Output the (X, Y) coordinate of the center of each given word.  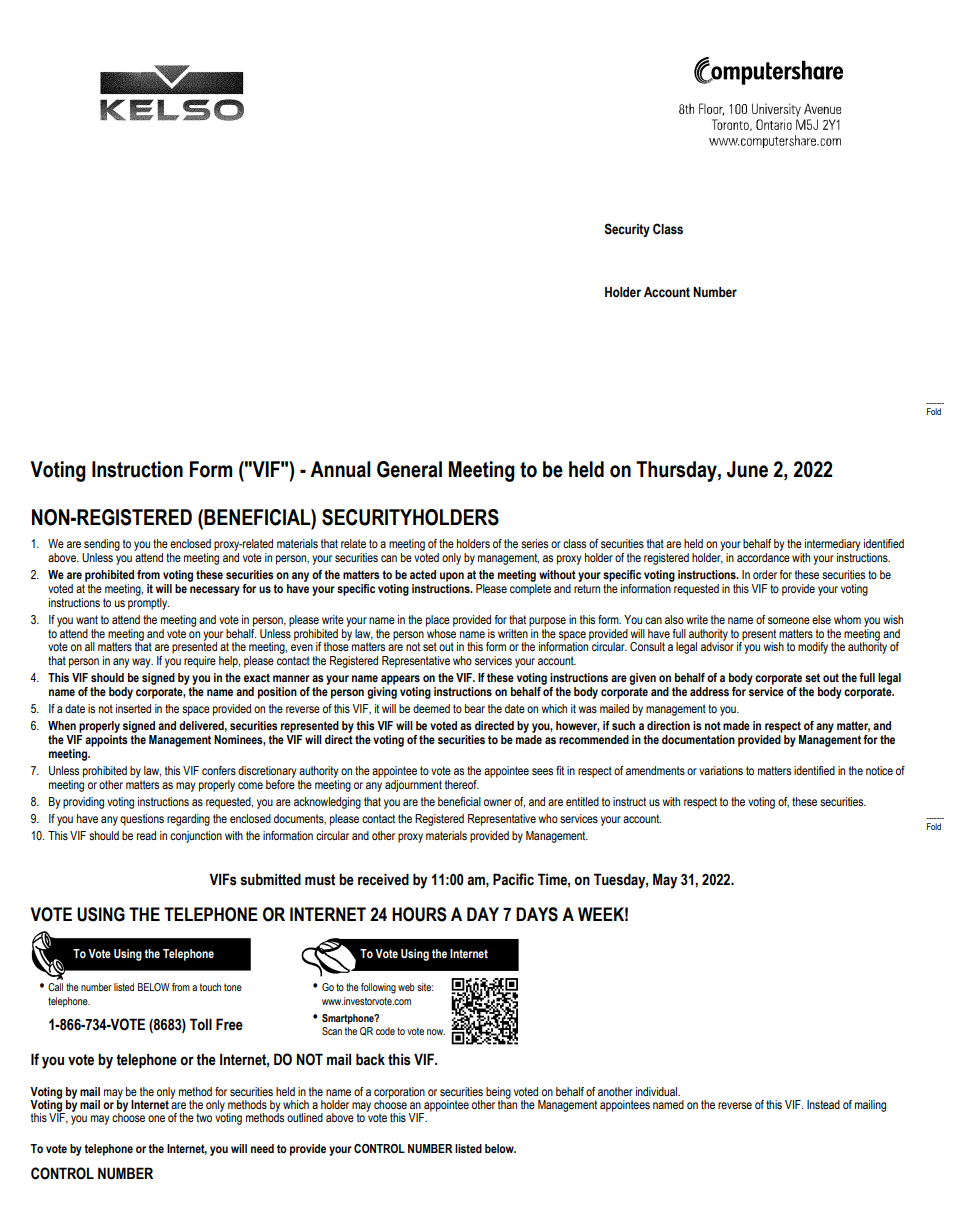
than (507, 1103)
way (142, 663)
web (406, 987)
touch (210, 987)
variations (721, 770)
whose (441, 632)
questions (142, 820)
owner (498, 802)
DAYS (537, 914)
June (747, 469)
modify (813, 648)
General (409, 469)
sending (101, 546)
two (204, 1117)
